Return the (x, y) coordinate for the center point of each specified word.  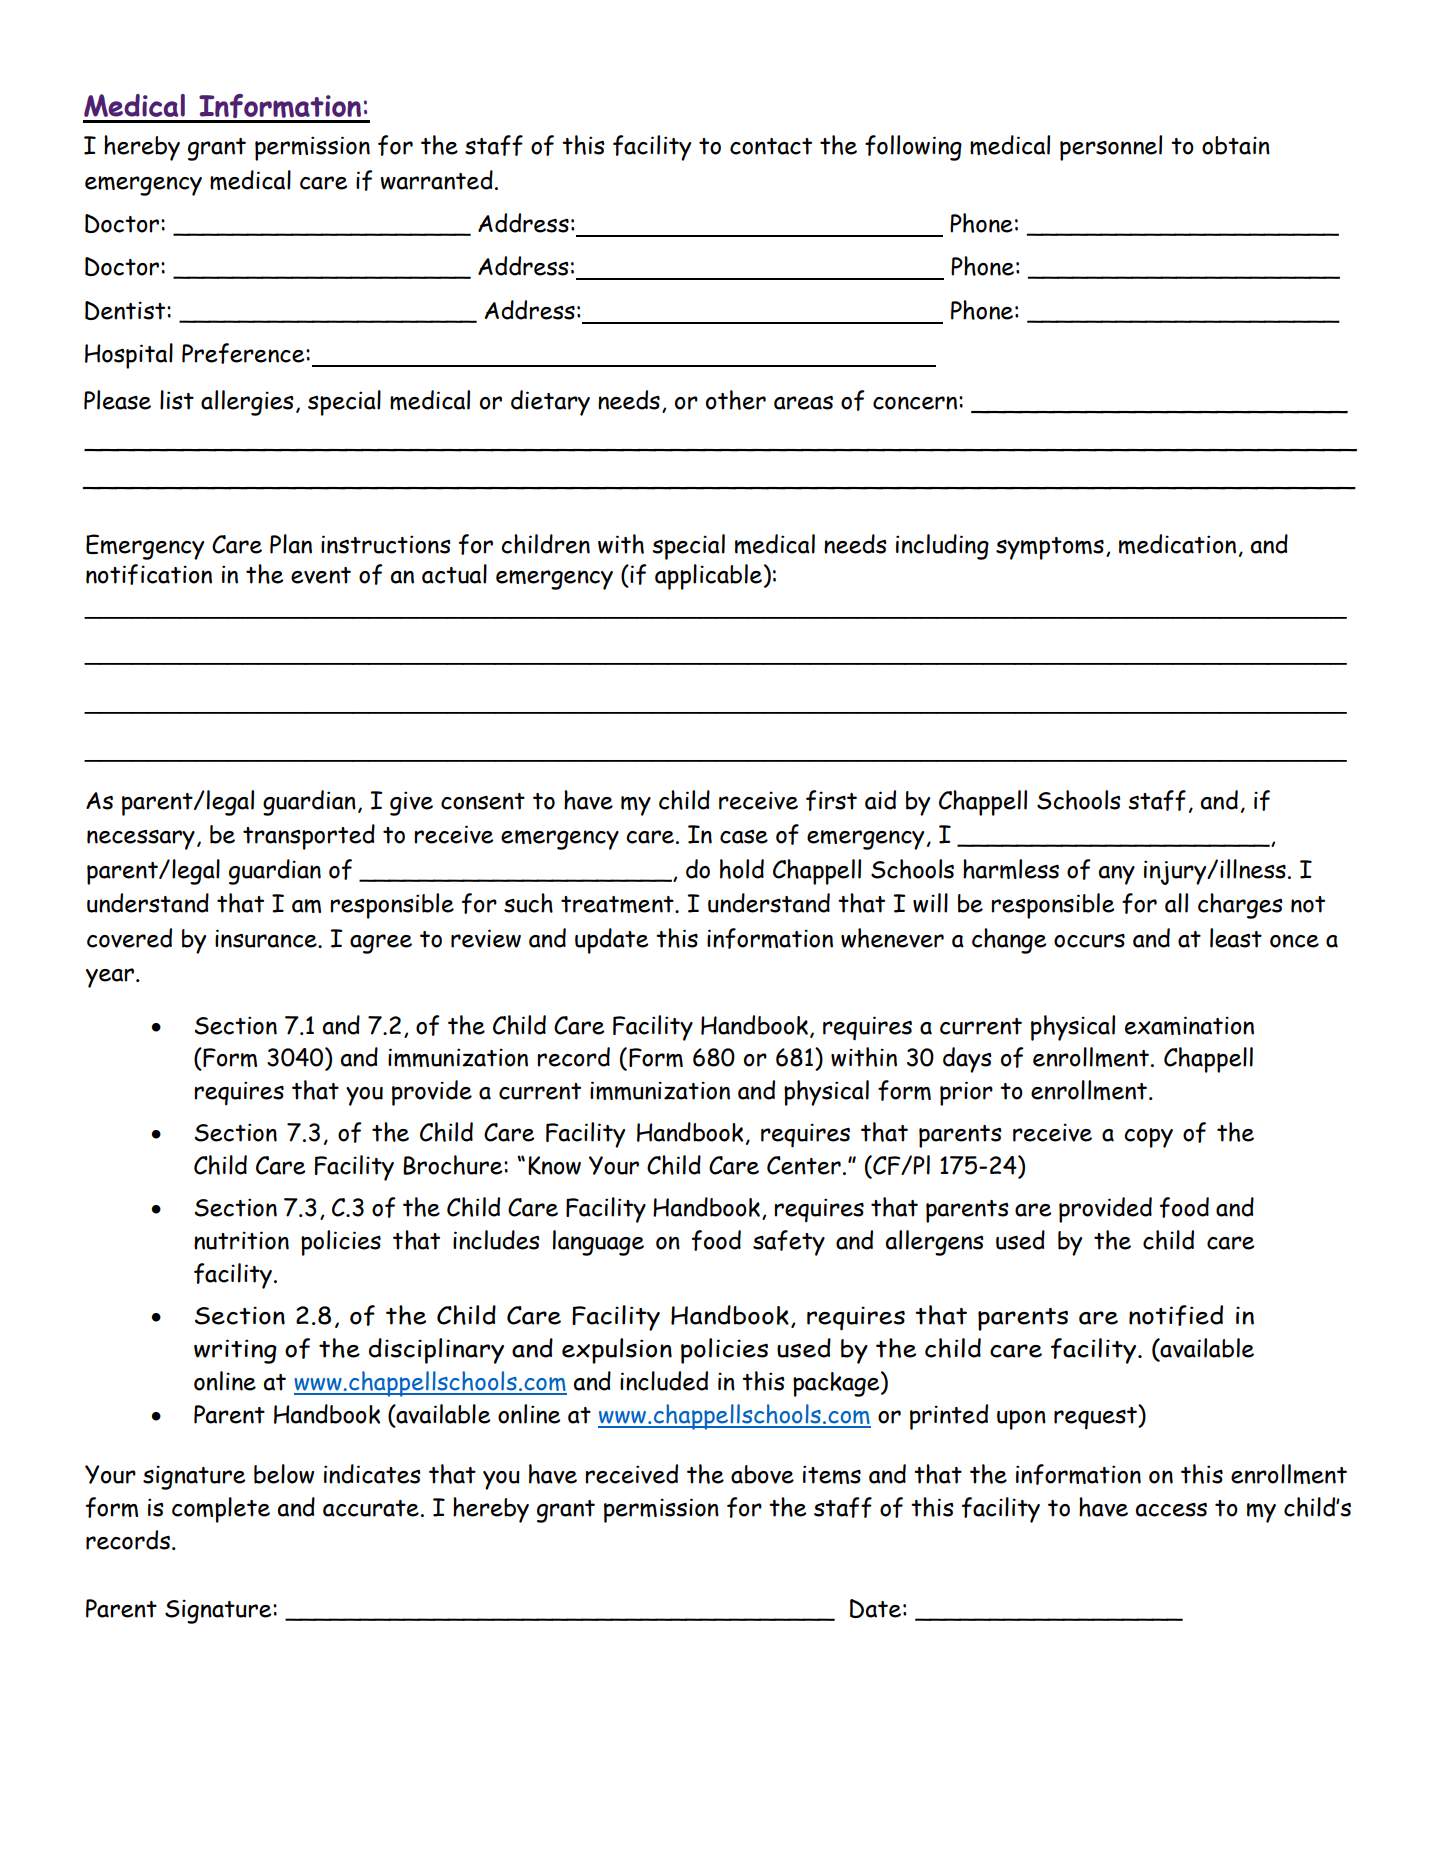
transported (309, 837)
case (744, 837)
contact (771, 146)
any (1117, 875)
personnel (1111, 148)
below (284, 1474)
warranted (436, 180)
